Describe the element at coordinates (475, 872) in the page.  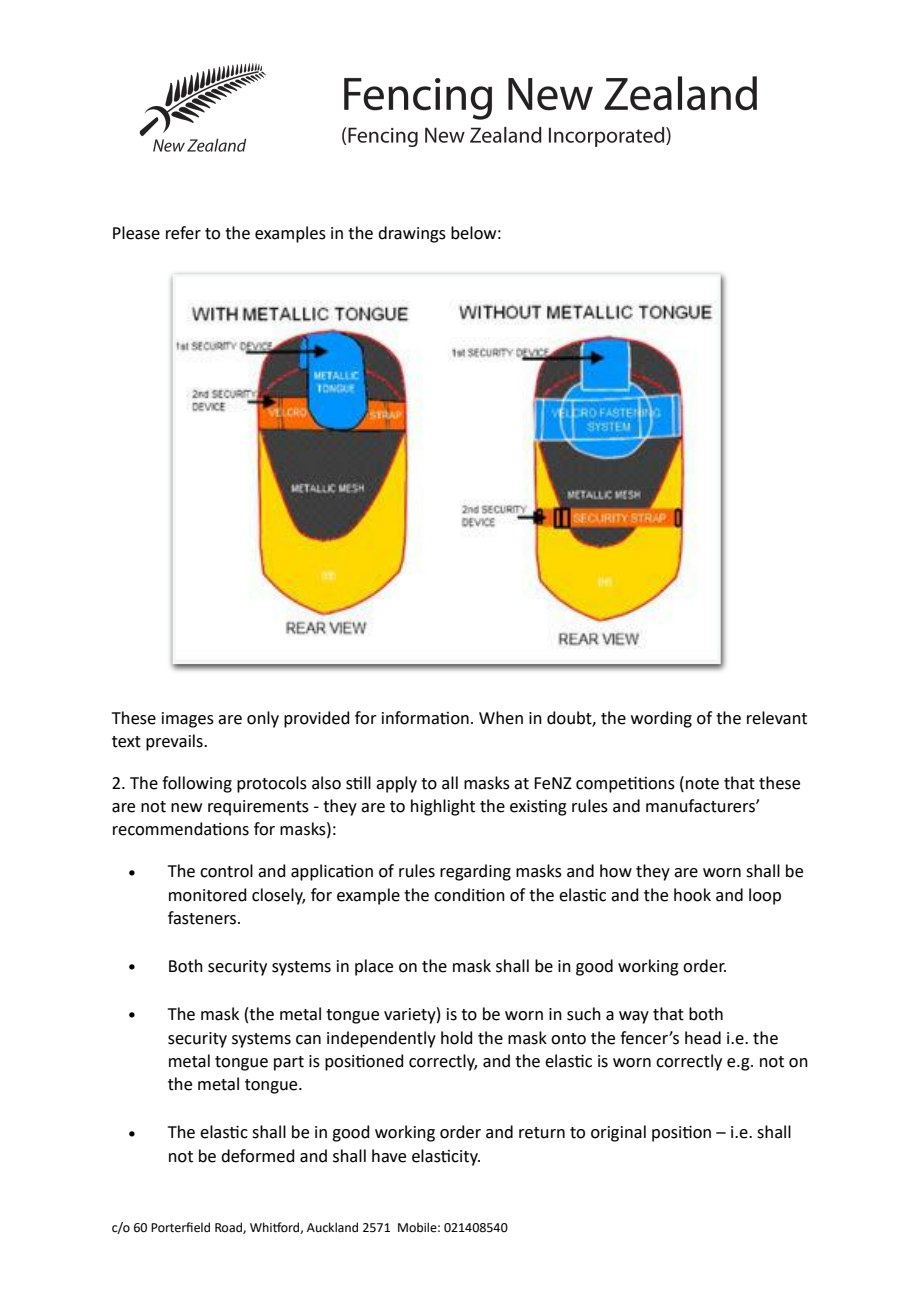
I see `regarding` at that location.
